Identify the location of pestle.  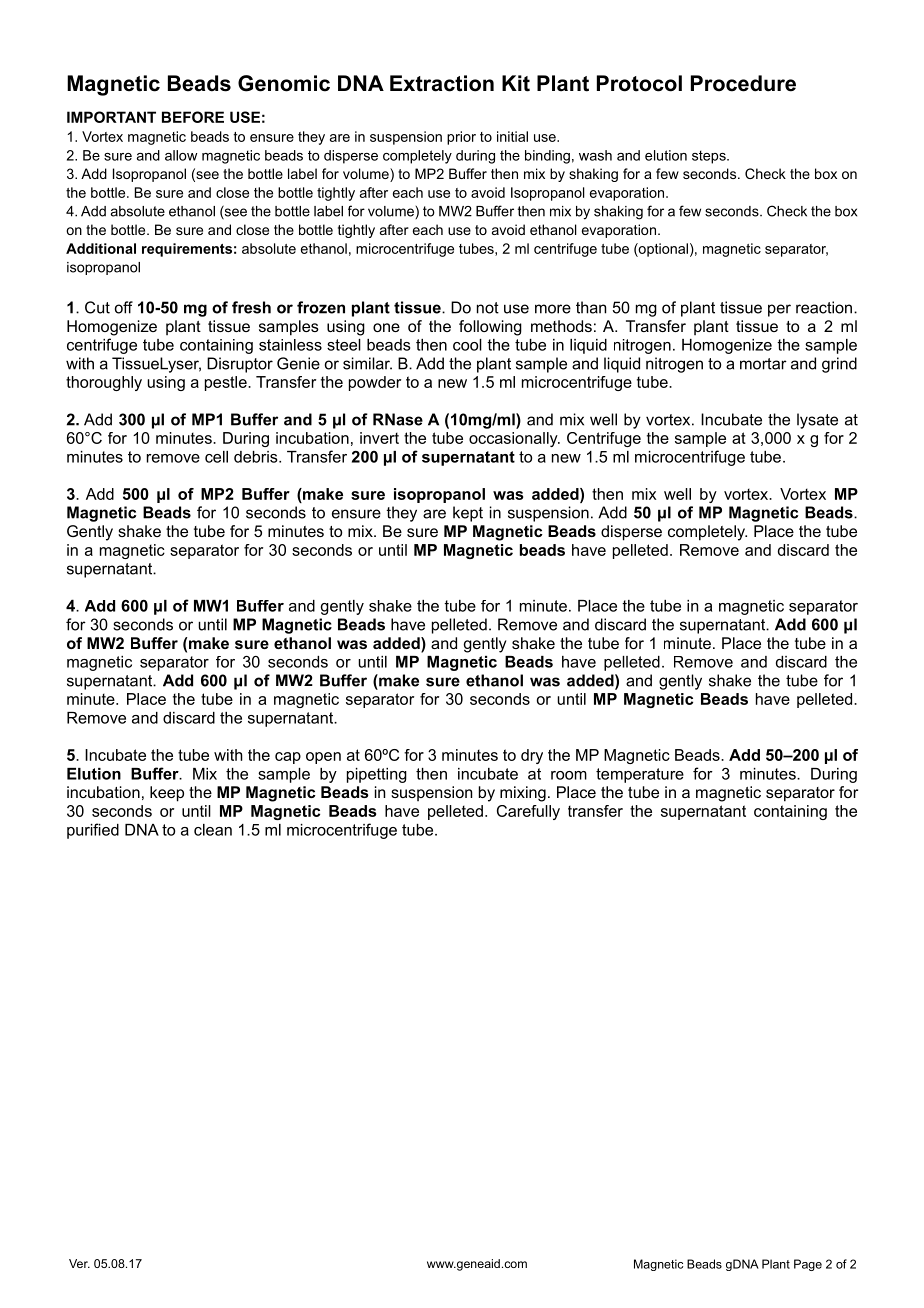
(227, 383).
